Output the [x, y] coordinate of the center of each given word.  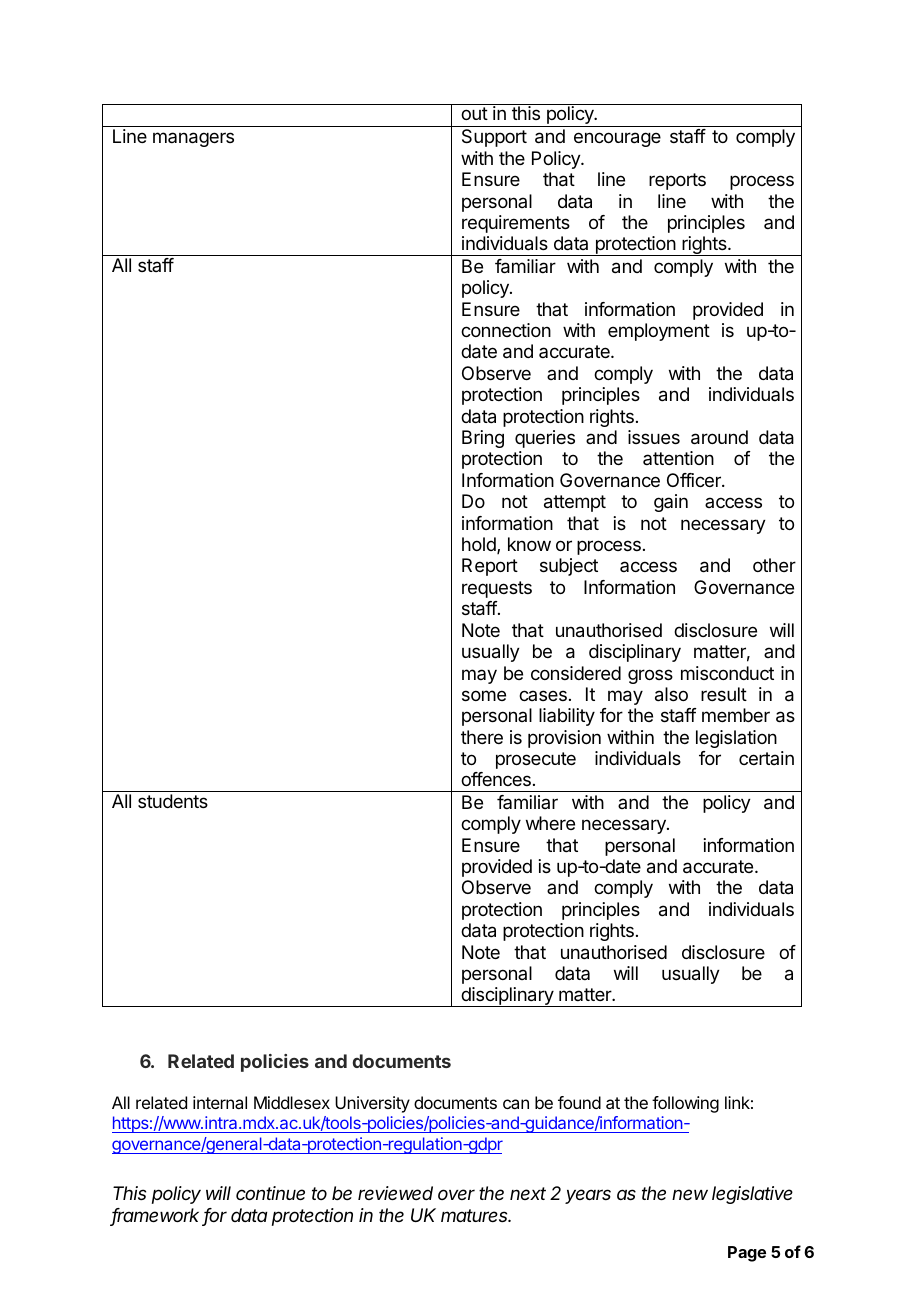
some [484, 695]
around [719, 437]
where [550, 823]
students [173, 801]
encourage [617, 139]
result [724, 694]
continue [270, 1193]
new [690, 1194]
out [474, 113]
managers [193, 139]
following [685, 1104]
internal [220, 1102]
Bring [483, 439]
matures [476, 1215]
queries [545, 439]
